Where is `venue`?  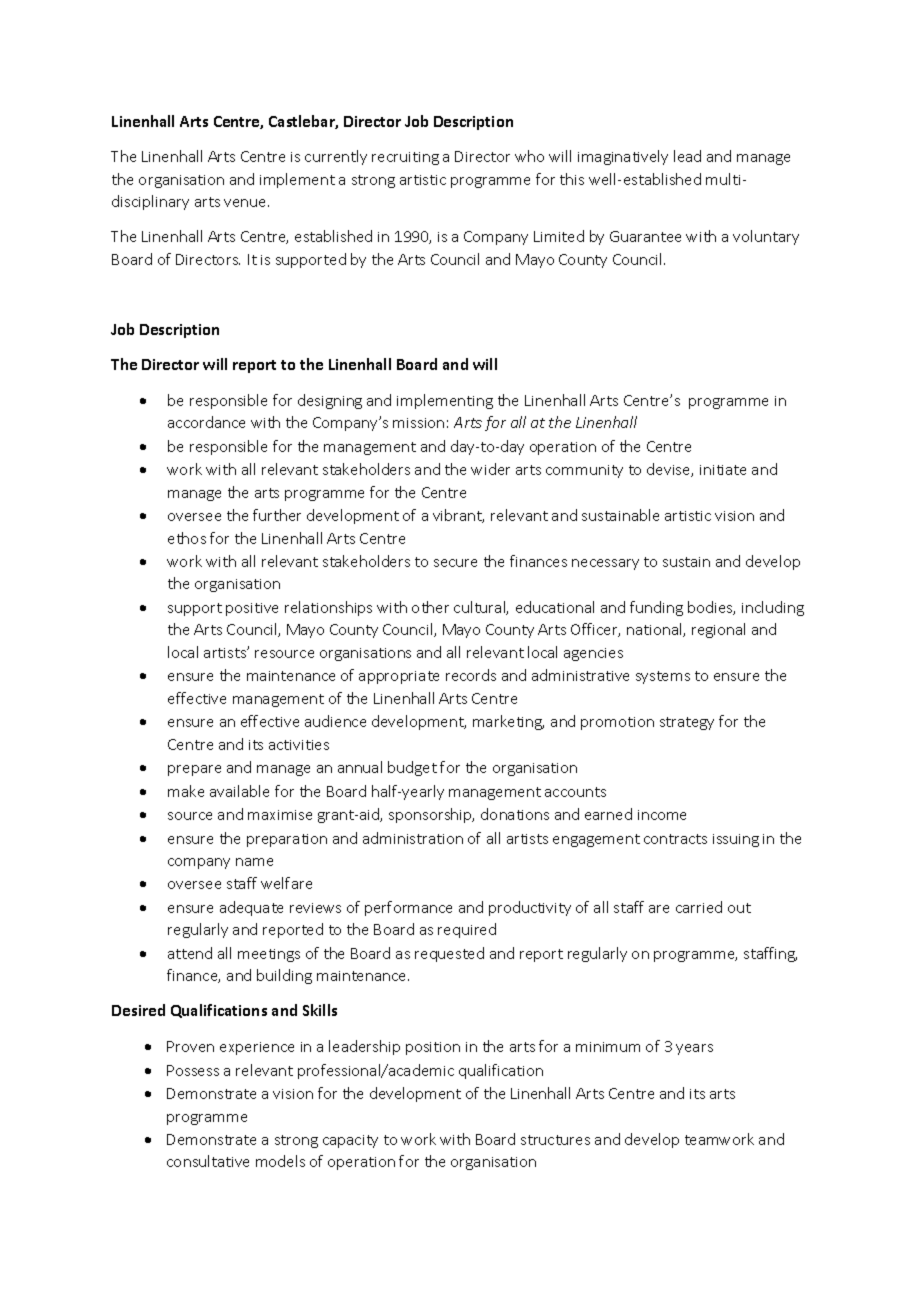 venue is located at coordinates (246, 203).
